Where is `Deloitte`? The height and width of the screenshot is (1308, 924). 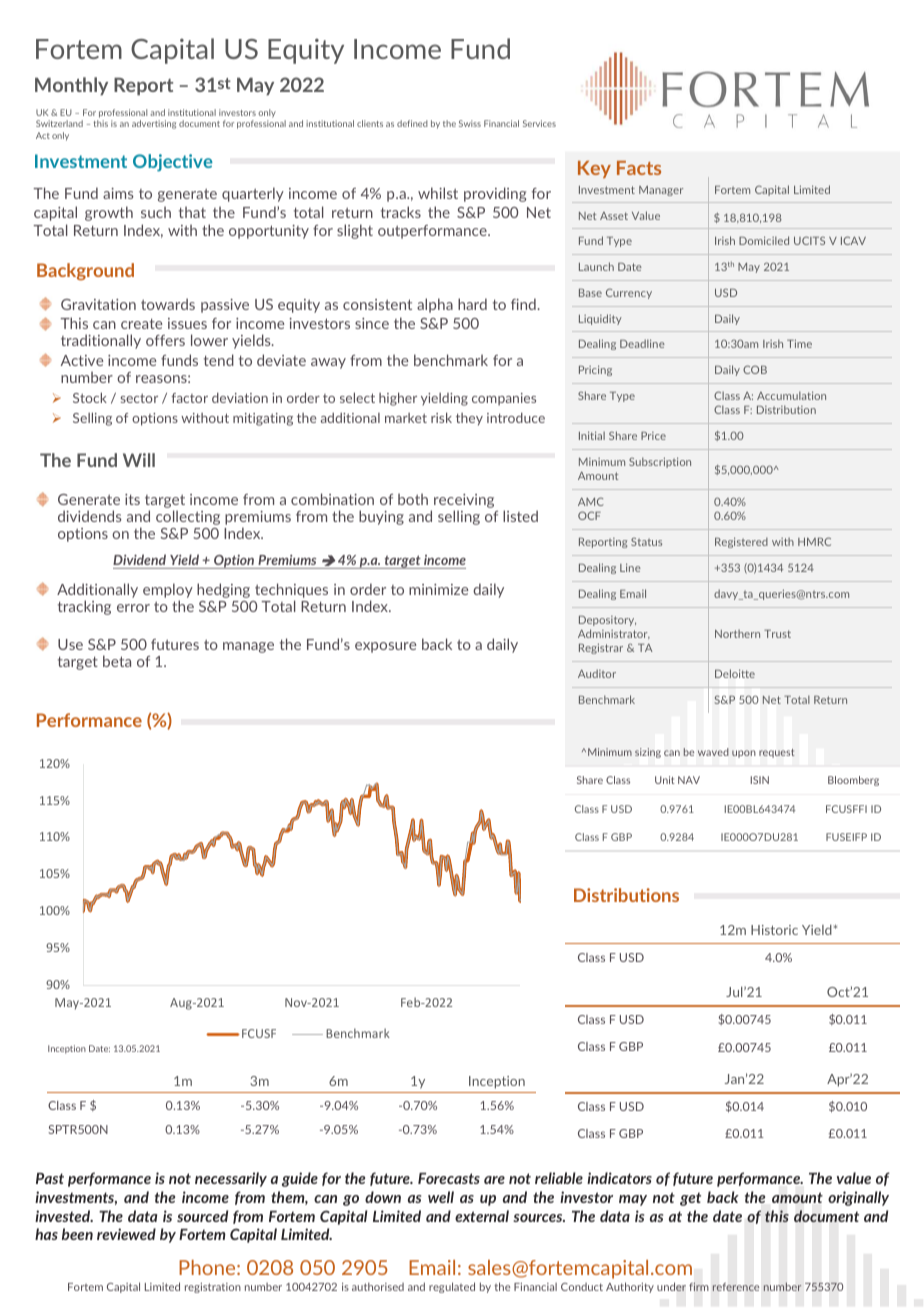 Deloitte is located at coordinates (735, 673).
